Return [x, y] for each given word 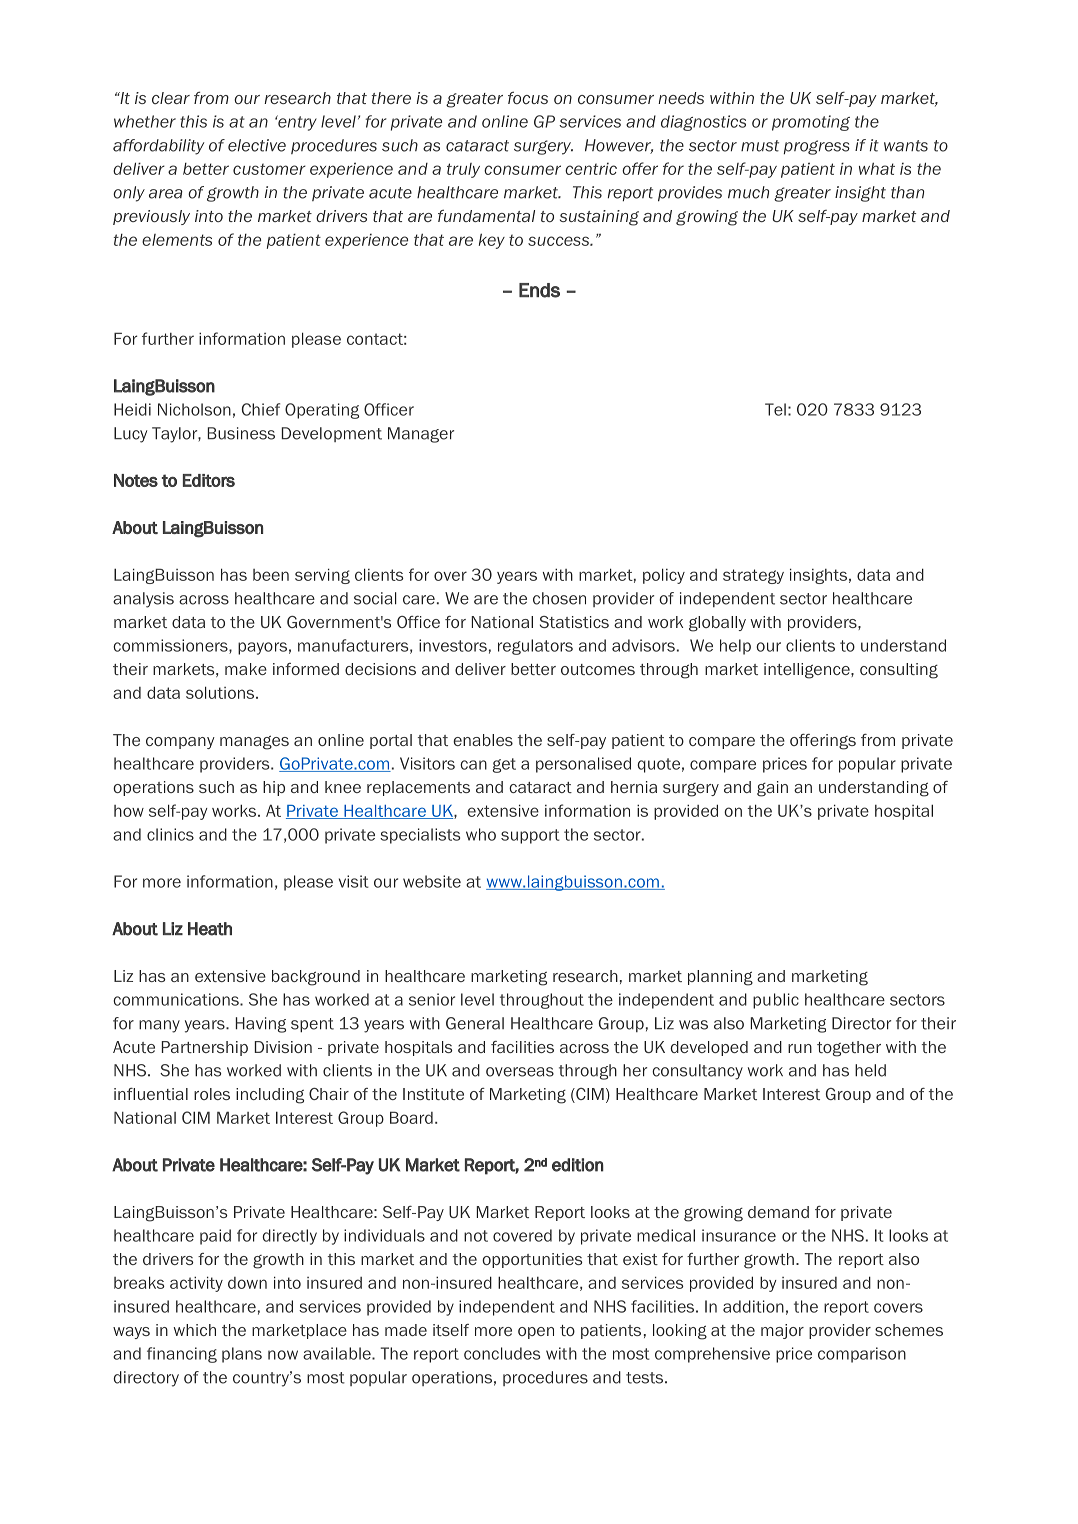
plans [242, 1355]
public [776, 1001]
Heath [210, 929]
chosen [559, 598]
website [432, 881]
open [536, 1333]
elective [257, 145]
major [782, 1331]
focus [528, 97]
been [271, 575]
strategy [753, 576]
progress [817, 147]
